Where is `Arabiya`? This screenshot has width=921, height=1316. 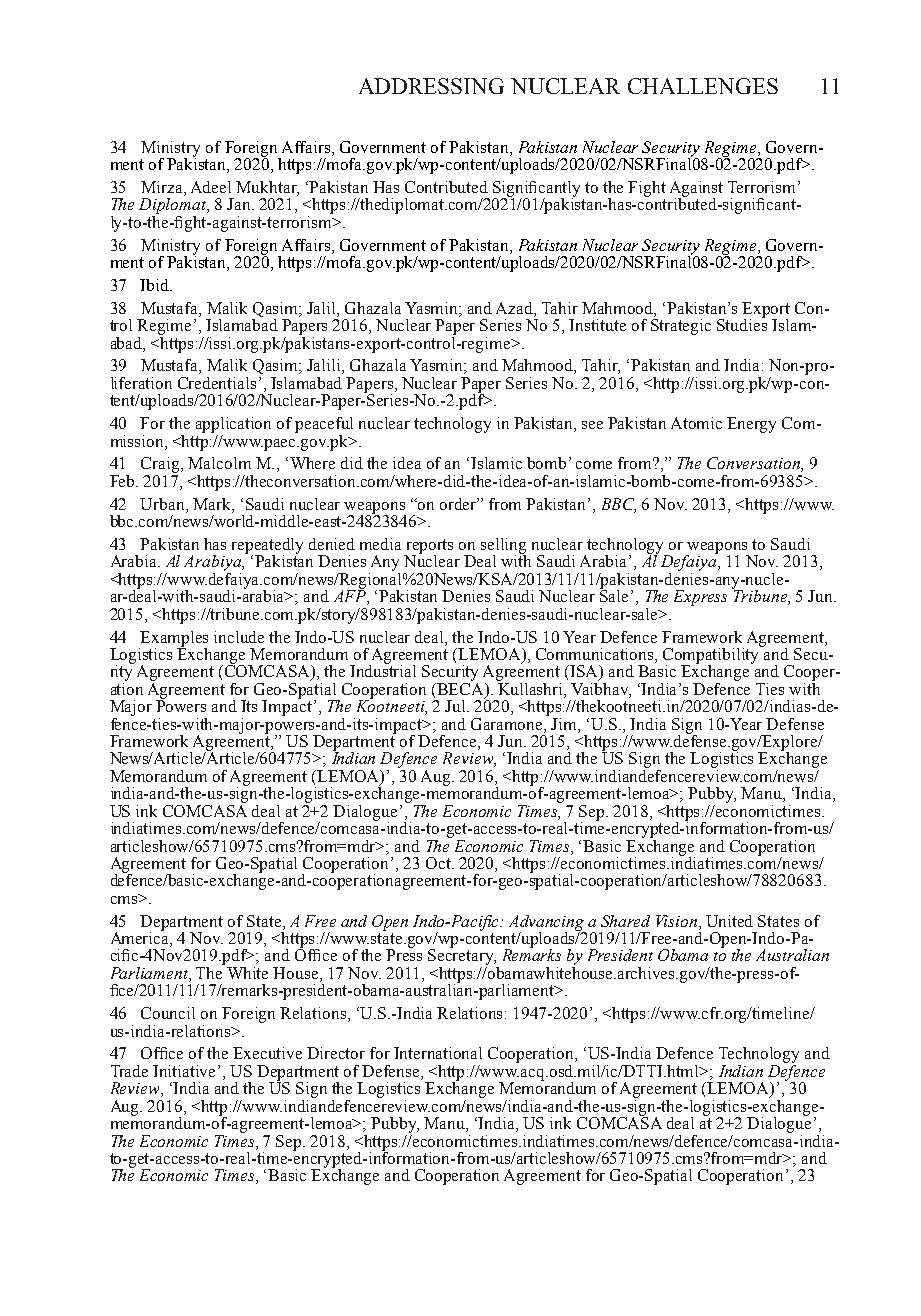 Arabiya is located at coordinates (213, 564).
